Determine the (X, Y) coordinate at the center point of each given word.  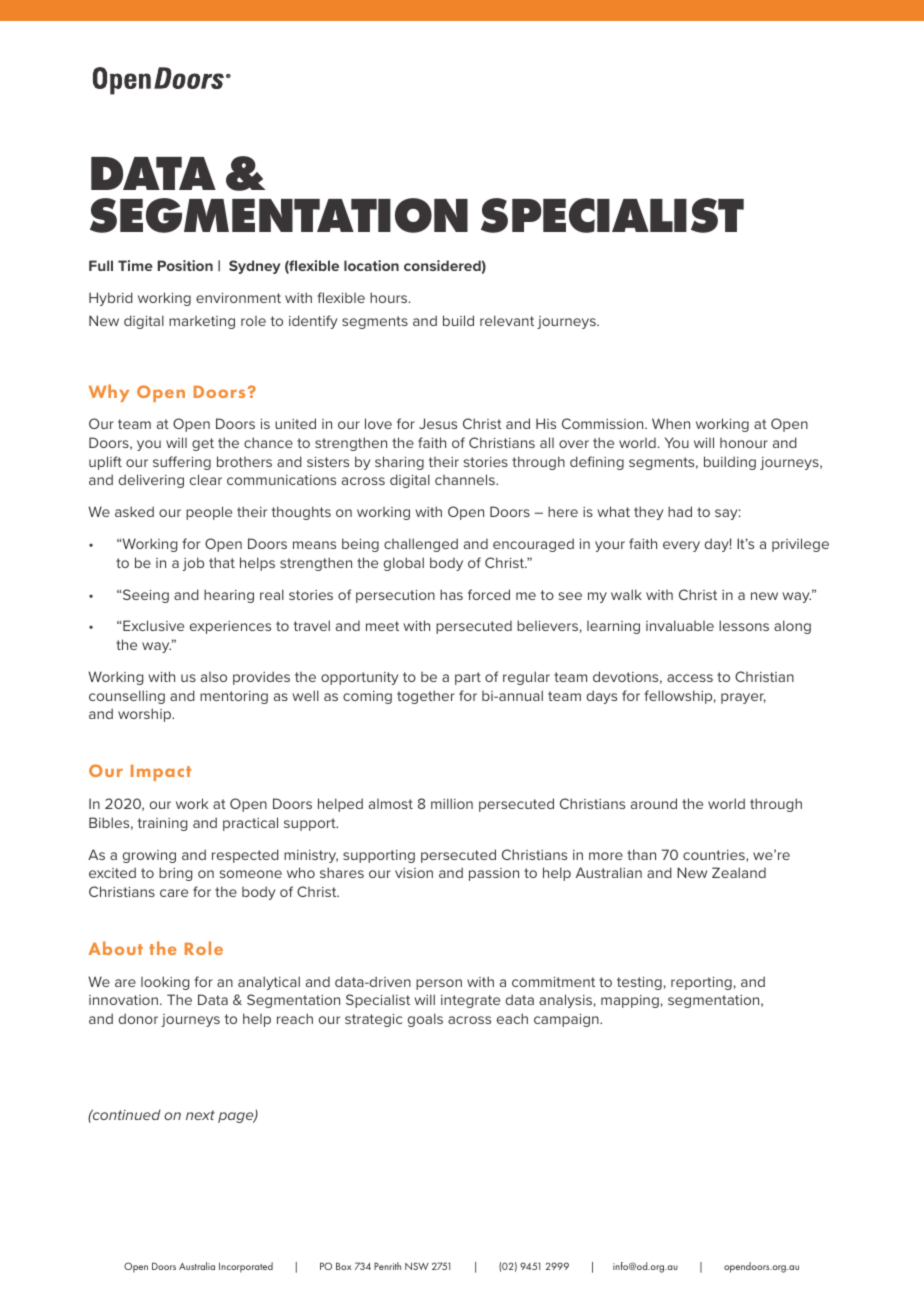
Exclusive (153, 625)
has (451, 594)
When (671, 423)
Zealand (739, 872)
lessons (744, 625)
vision (414, 873)
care (174, 893)
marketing (202, 322)
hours (390, 297)
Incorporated (246, 1267)
